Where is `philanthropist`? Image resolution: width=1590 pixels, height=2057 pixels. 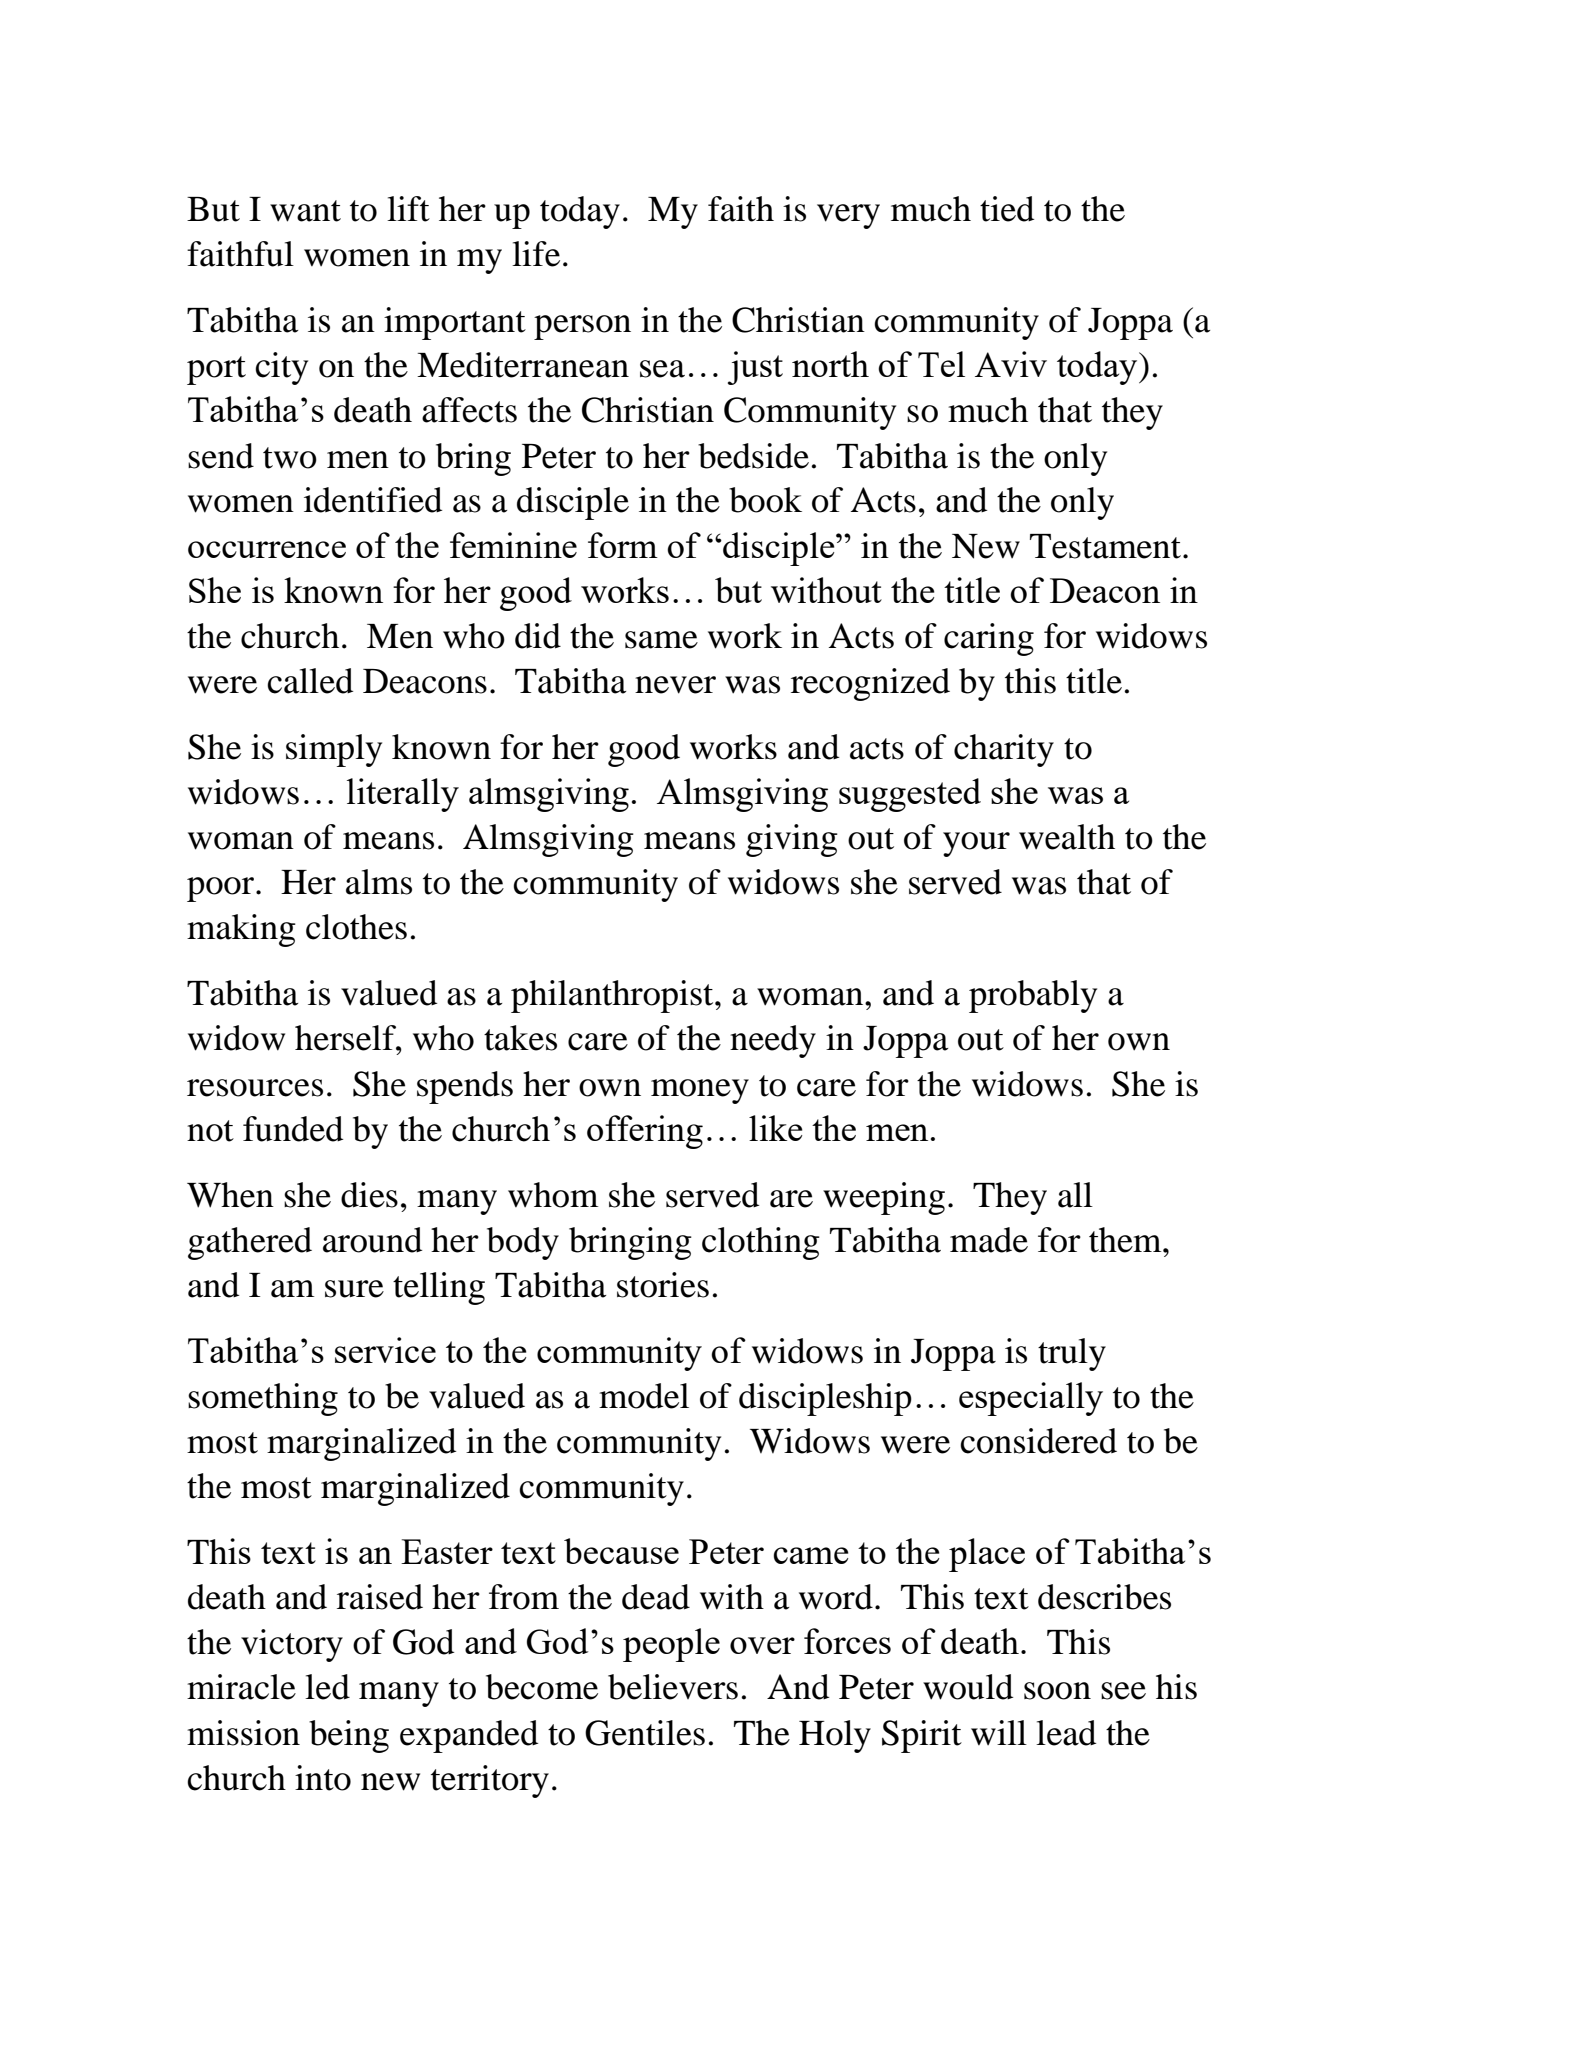
philanthropist is located at coordinates (613, 996).
